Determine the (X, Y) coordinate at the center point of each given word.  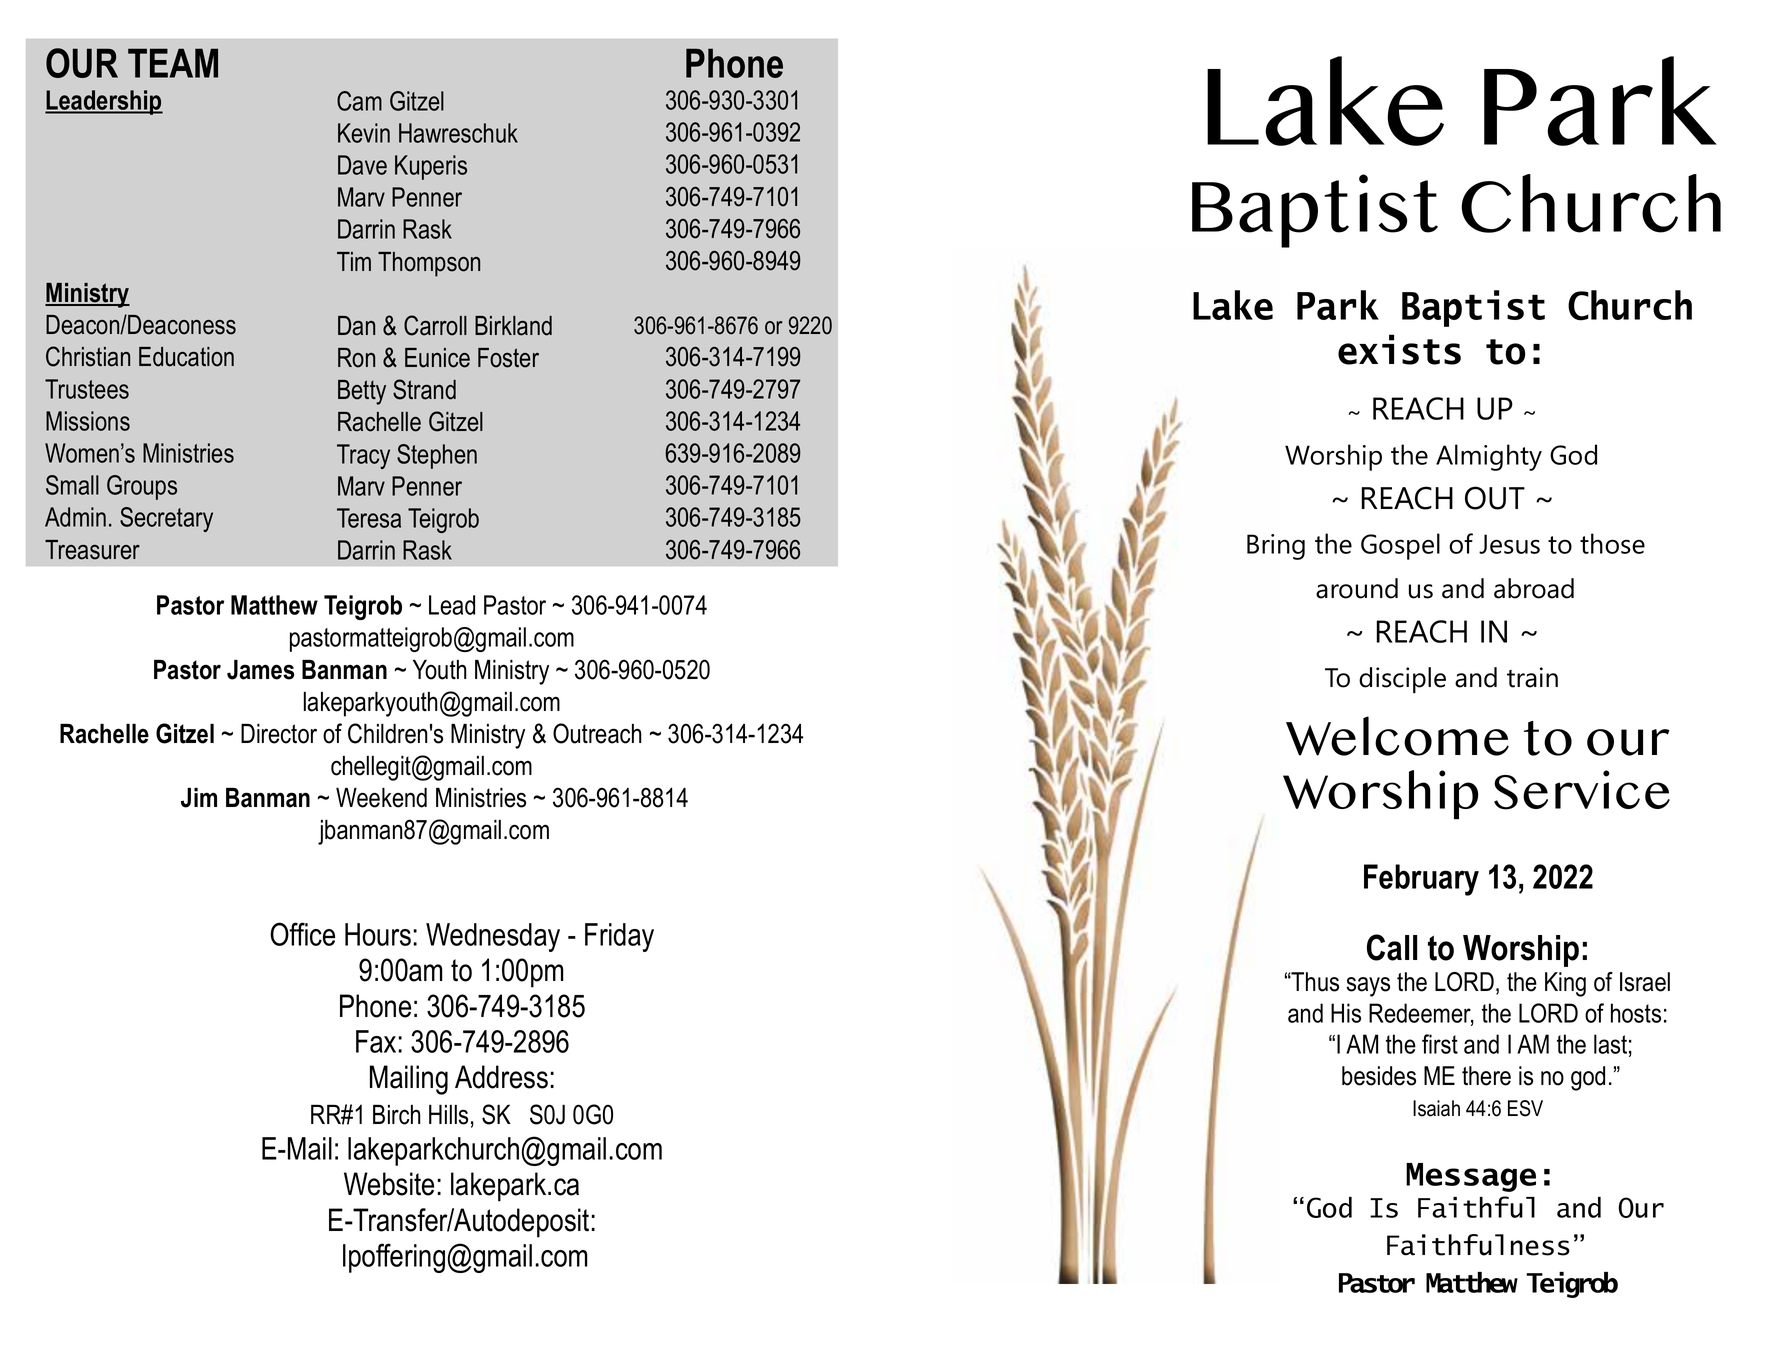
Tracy (363, 456)
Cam (359, 101)
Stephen (437, 456)
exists (1399, 349)
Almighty (1489, 457)
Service (1582, 790)
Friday (619, 937)
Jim (199, 798)
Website (389, 1184)
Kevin (364, 133)
